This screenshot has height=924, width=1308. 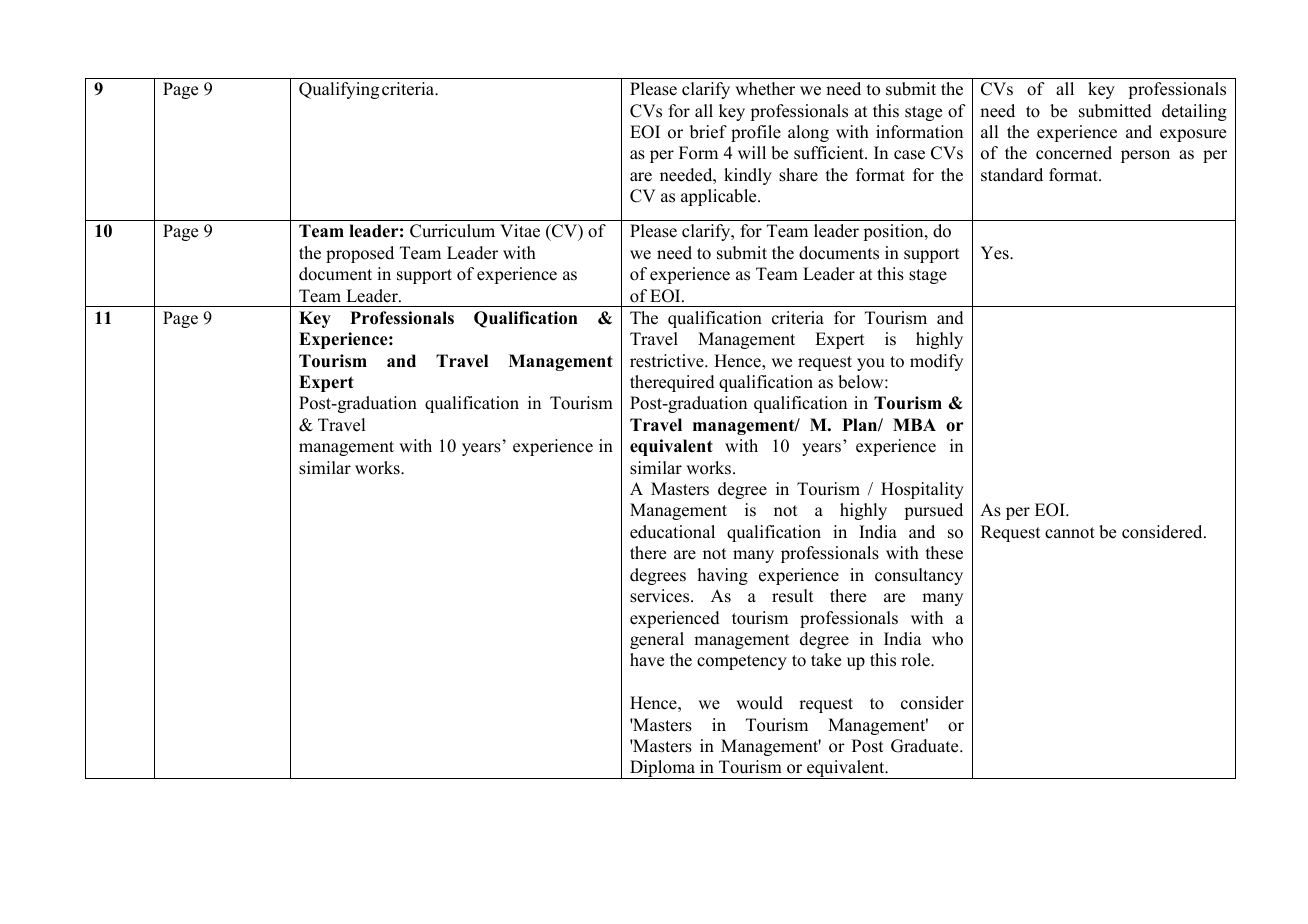 What do you see at coordinates (765, 89) in the screenshot?
I see `whether` at bounding box center [765, 89].
